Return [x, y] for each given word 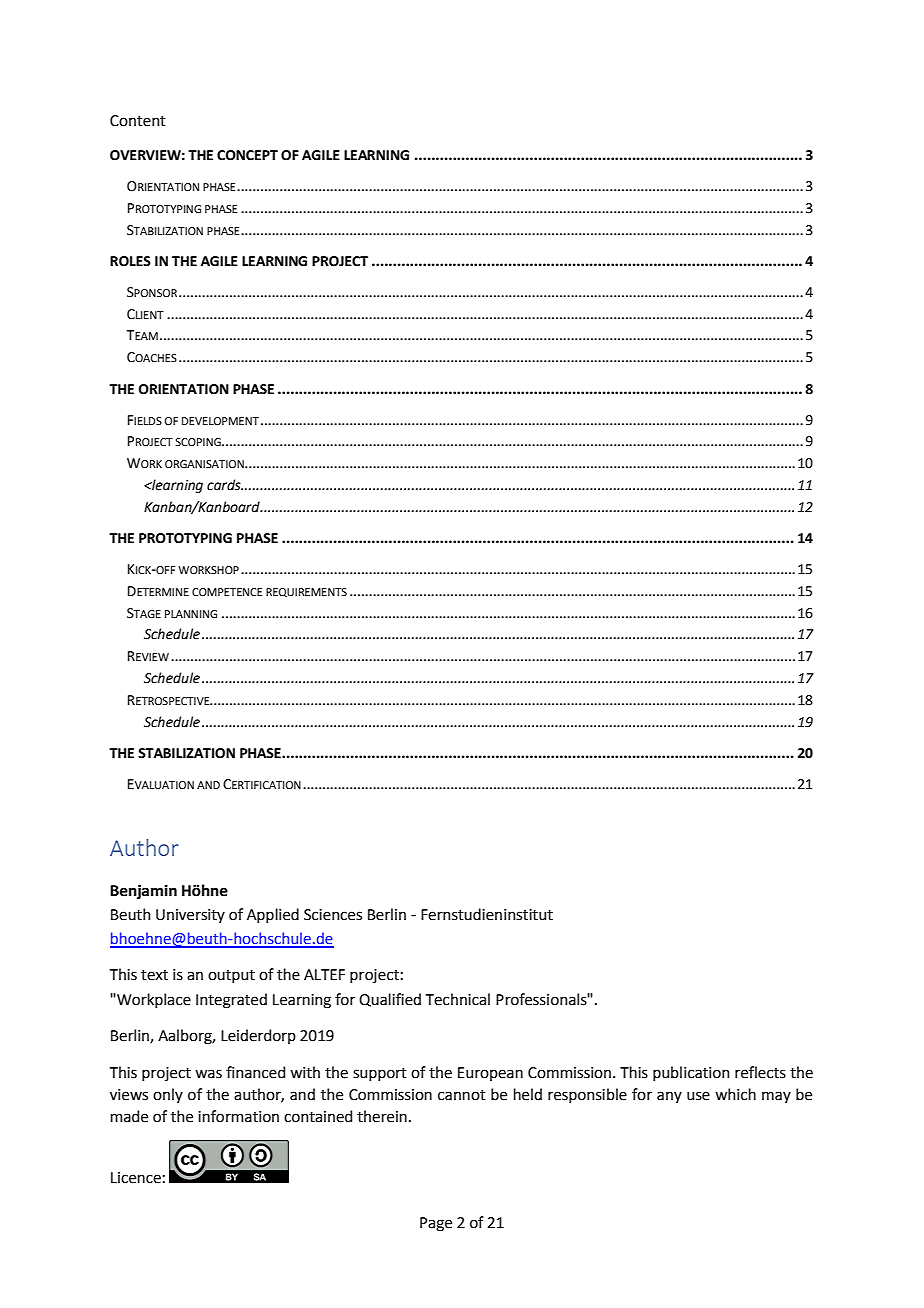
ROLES [130, 261]
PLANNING [191, 614]
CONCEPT [247, 155]
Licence [136, 1178]
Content [138, 121]
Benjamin [143, 891]
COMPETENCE [227, 592]
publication [691, 1073]
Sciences [333, 915]
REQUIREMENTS [306, 592]
